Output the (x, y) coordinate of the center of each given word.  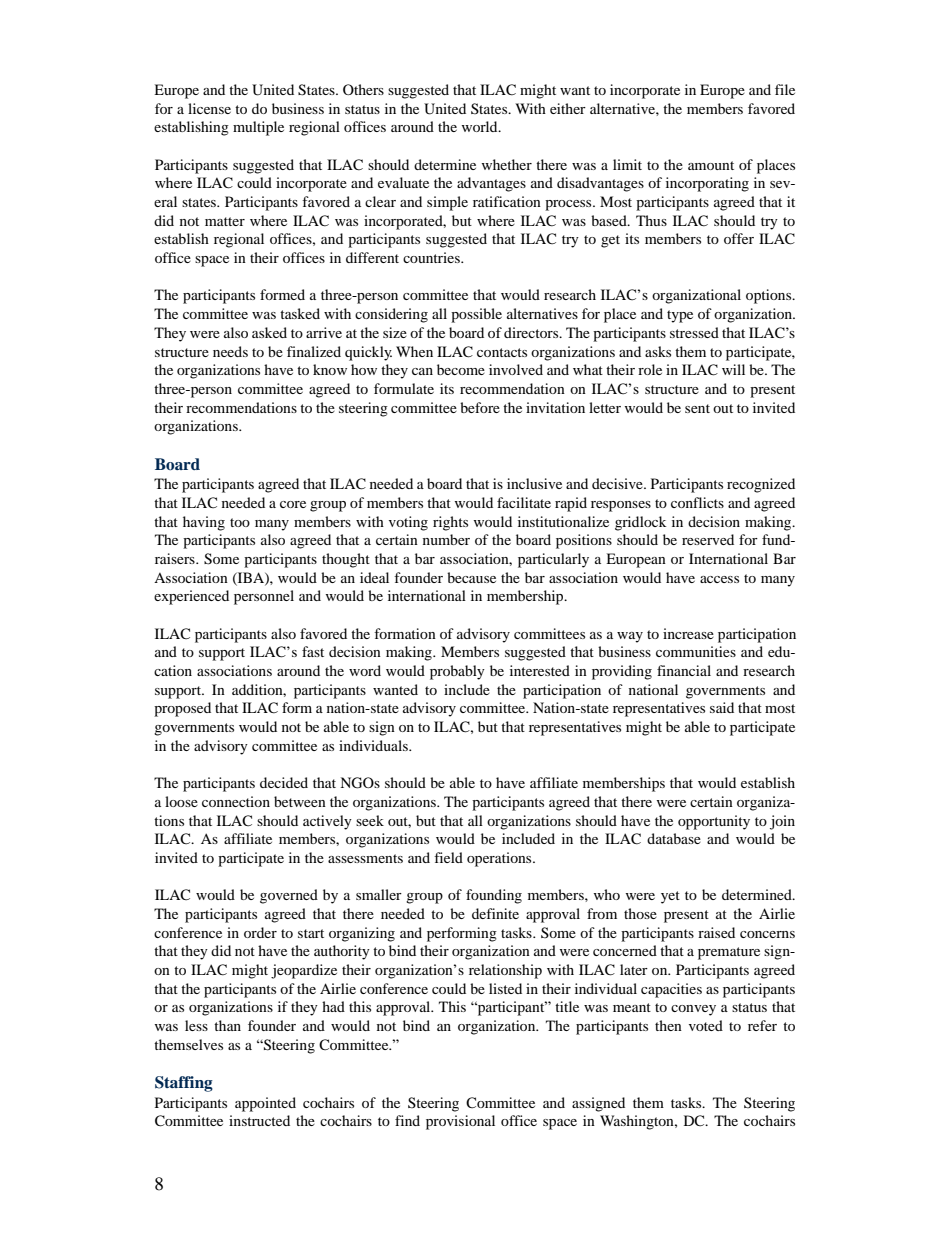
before (480, 407)
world (481, 126)
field (448, 857)
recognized (761, 485)
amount (711, 165)
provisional (460, 1122)
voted (706, 1025)
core (293, 504)
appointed (265, 1104)
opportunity (714, 822)
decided (284, 782)
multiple (258, 128)
